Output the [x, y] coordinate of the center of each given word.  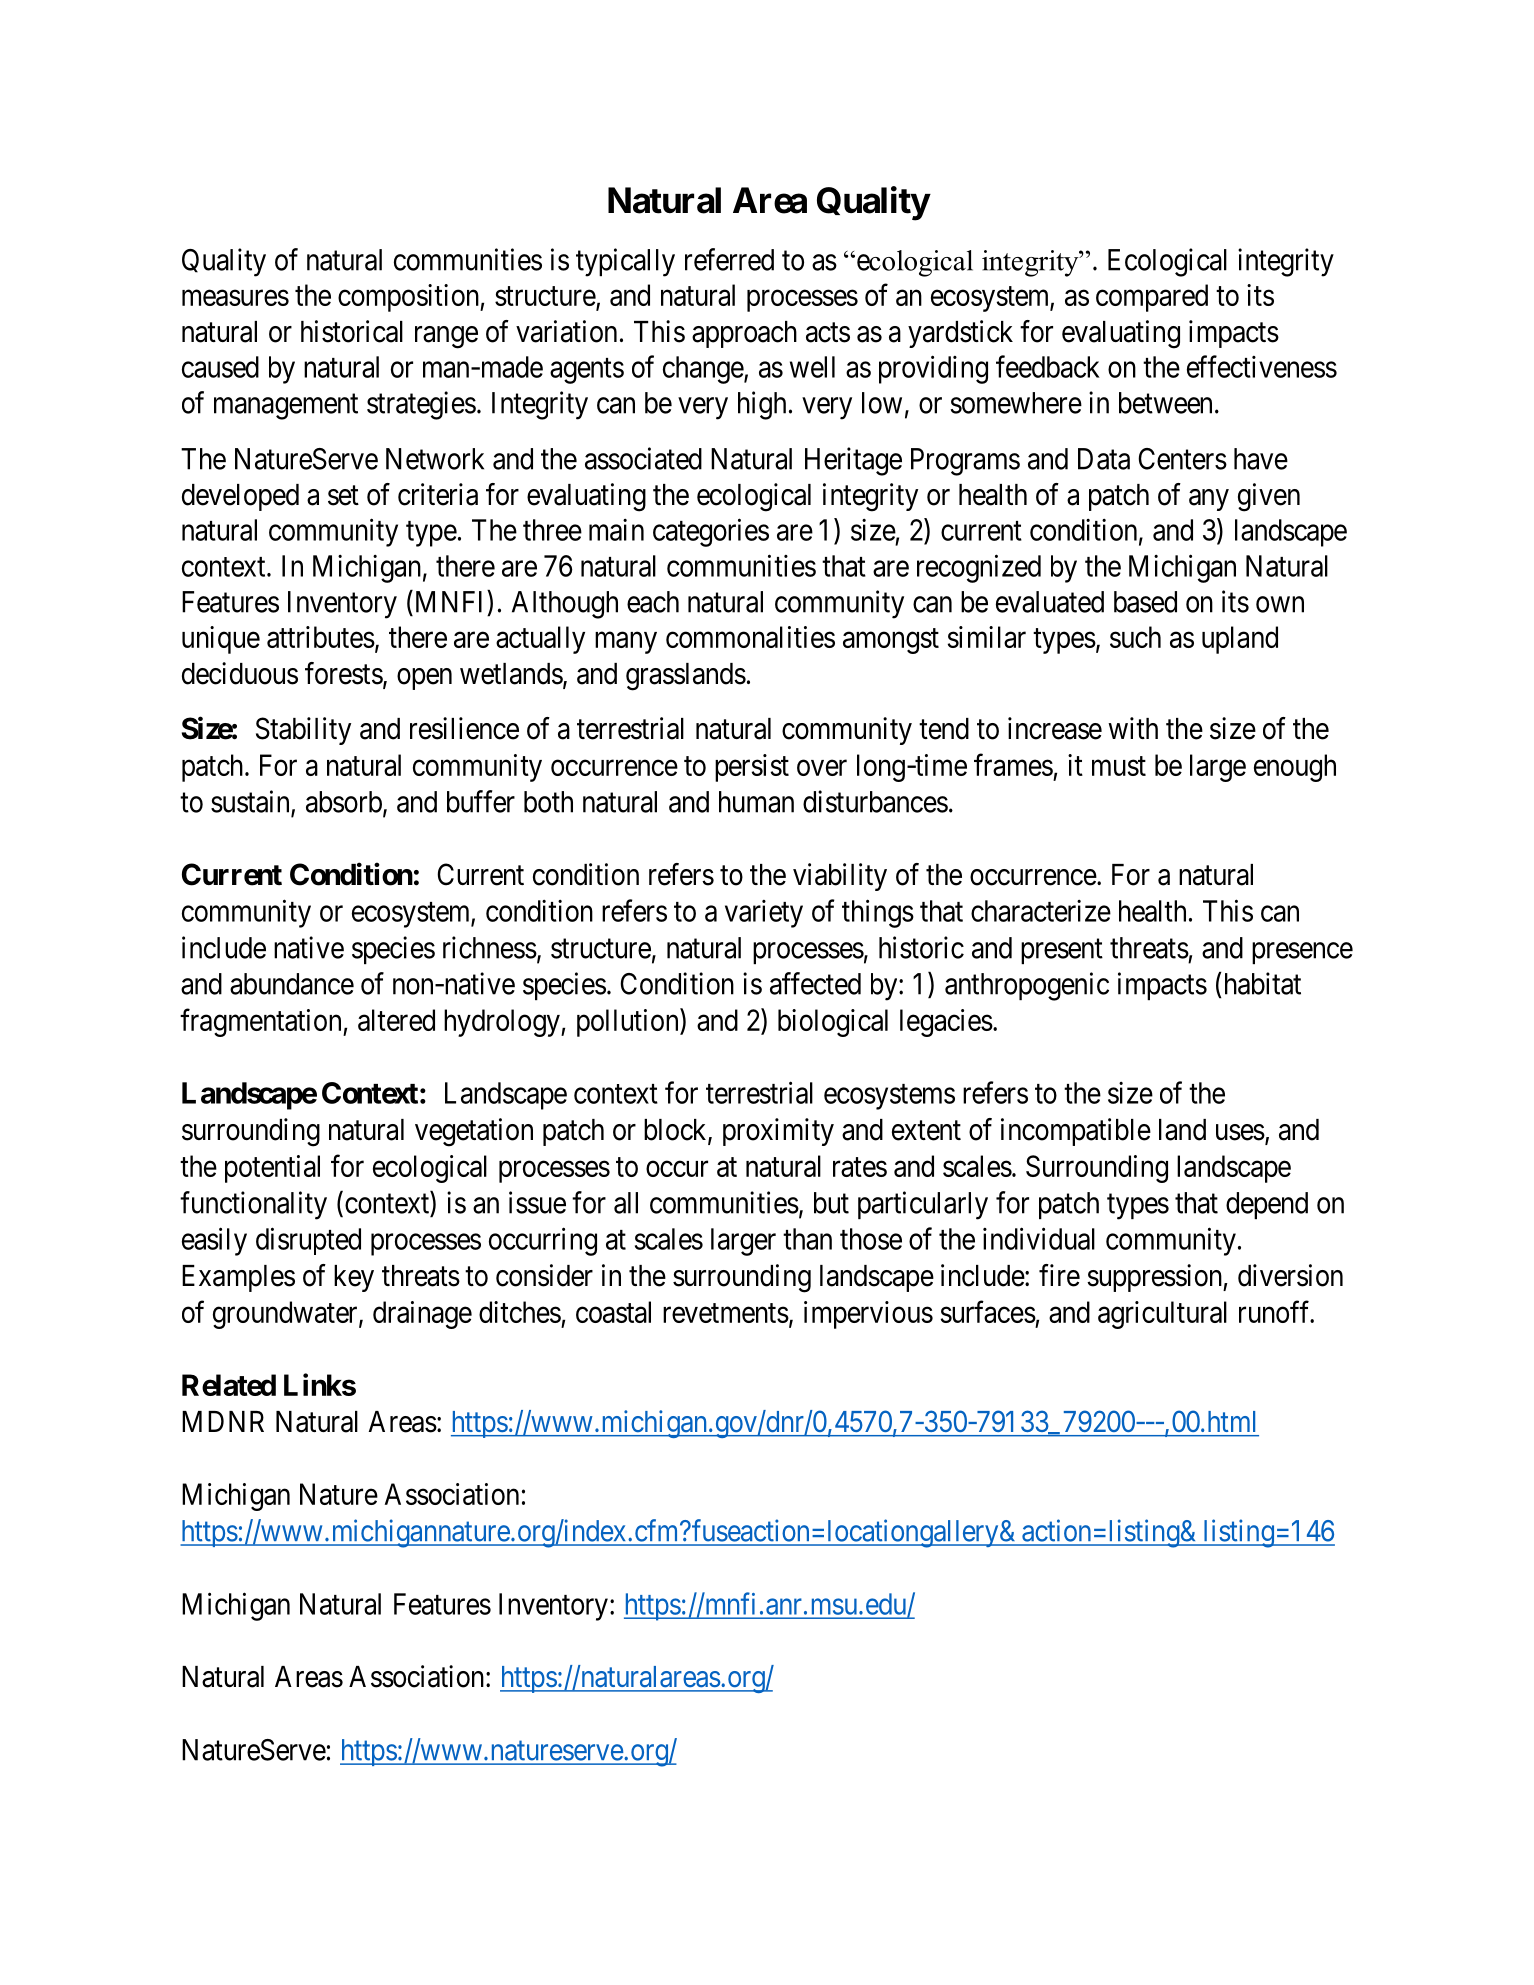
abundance [292, 984]
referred [729, 259]
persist [752, 768]
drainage [422, 1315]
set [343, 496]
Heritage [853, 461]
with [1133, 728]
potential [272, 1169]
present [1062, 951]
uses [1240, 1132]
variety [764, 914]
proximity [778, 1132]
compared [1152, 298]
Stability [303, 731]
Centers [1182, 459]
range [446, 337]
